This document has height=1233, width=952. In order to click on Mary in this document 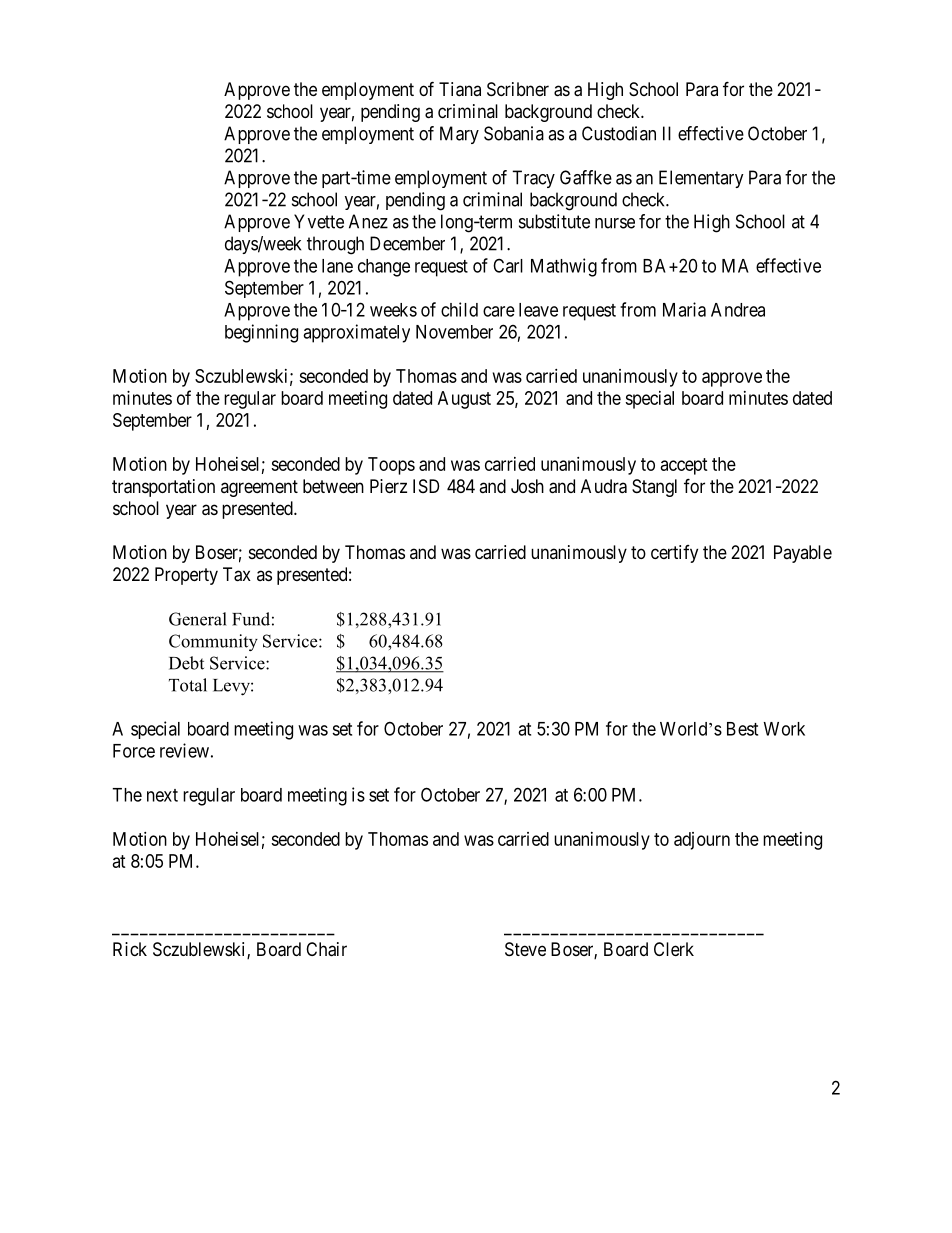, I will do `click(459, 135)`.
